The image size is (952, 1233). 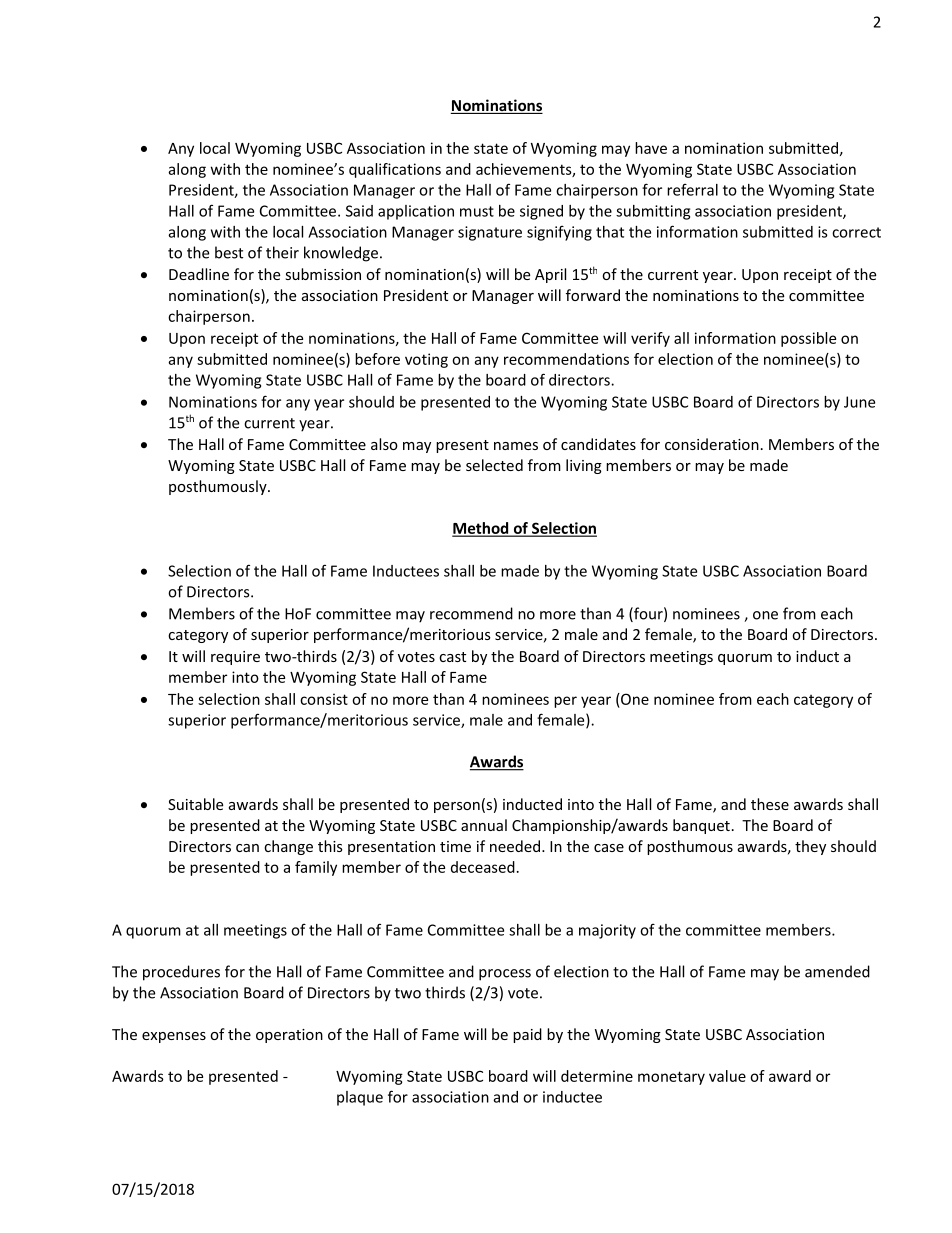 I want to click on require, so click(x=235, y=658).
